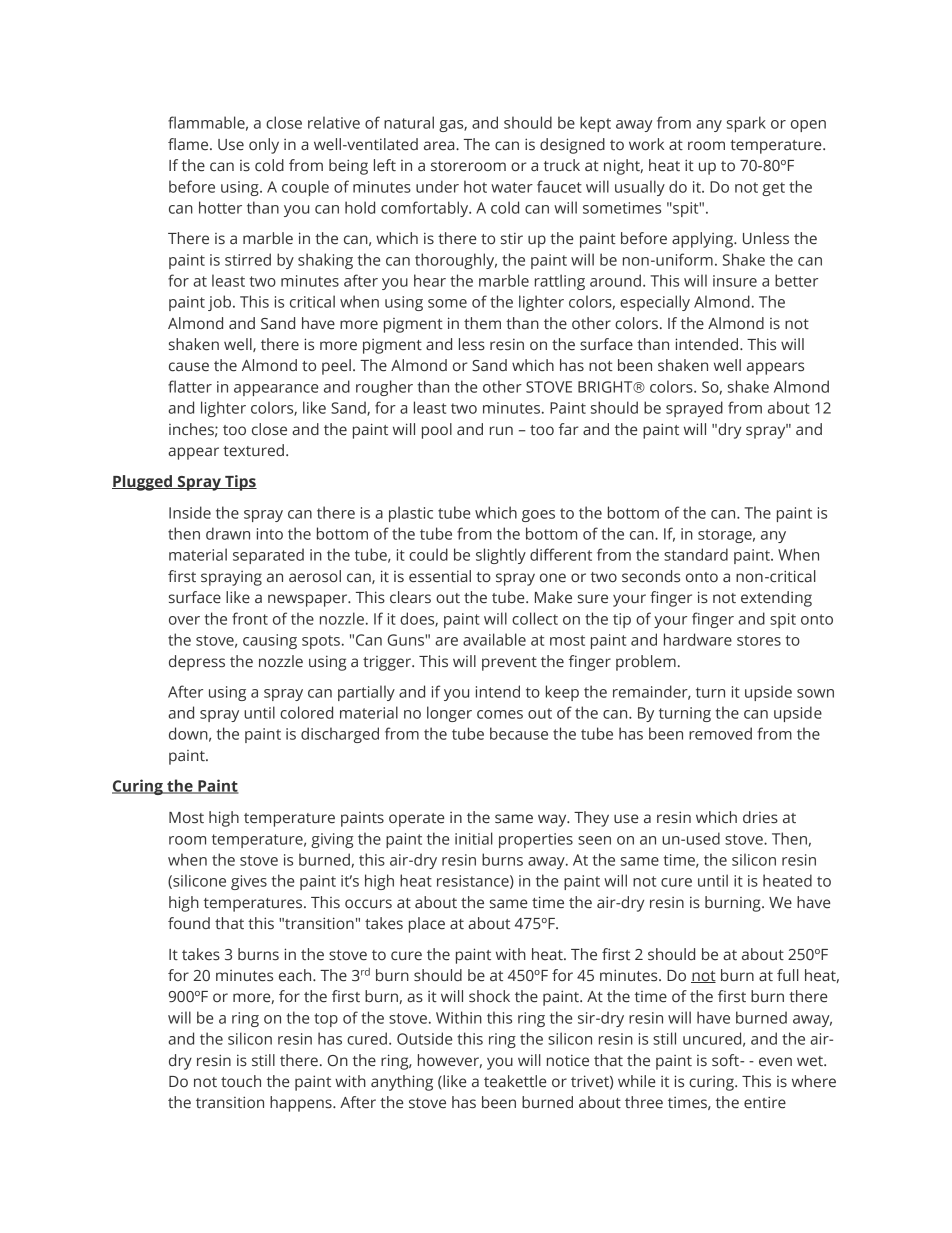  Describe the element at coordinates (250, 618) in the screenshot. I see `front` at that location.
